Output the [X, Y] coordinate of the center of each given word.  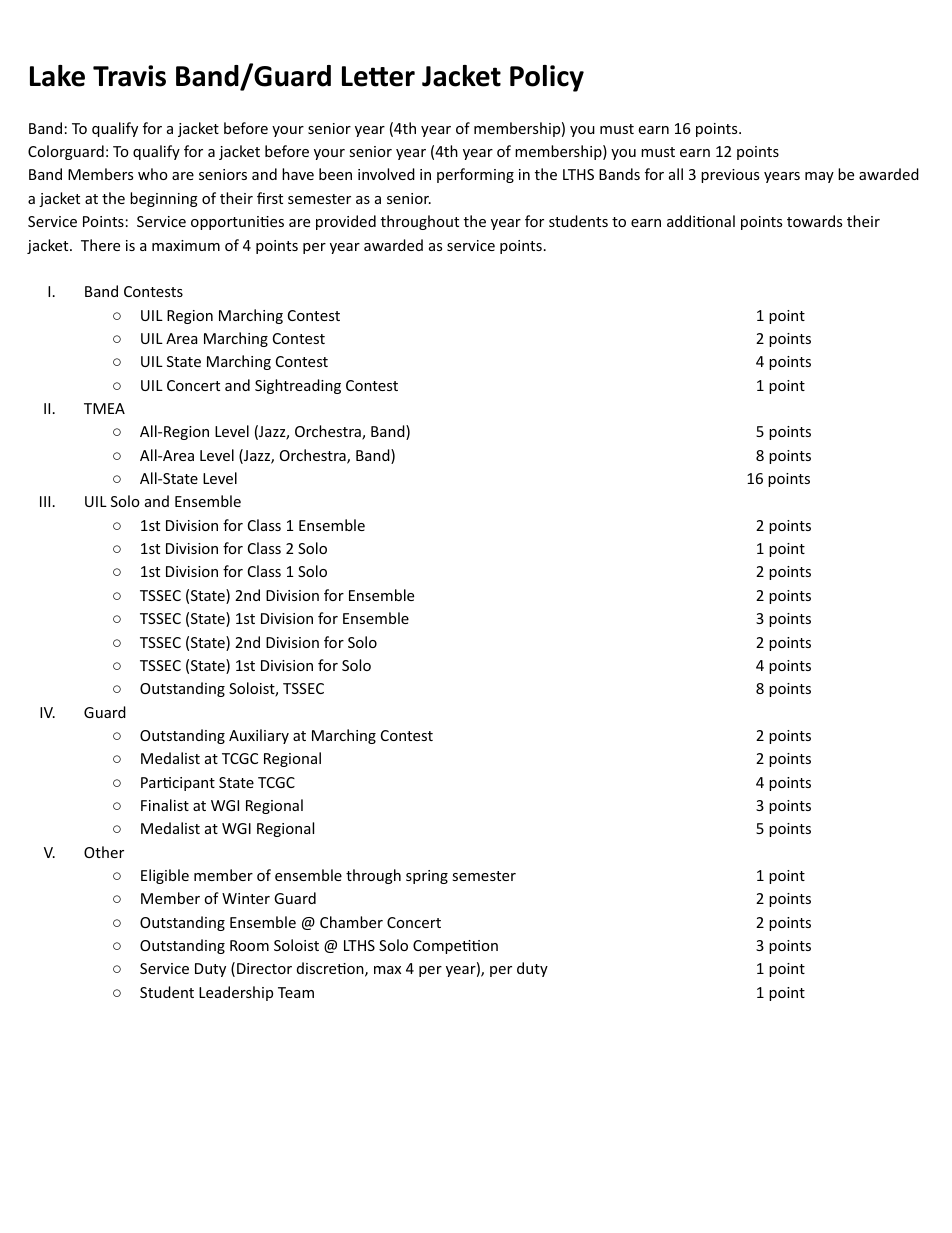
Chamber [351, 922]
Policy [547, 78]
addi [682, 221]
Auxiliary [259, 736]
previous [730, 176]
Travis [129, 76]
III [45, 501]
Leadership [236, 993]
